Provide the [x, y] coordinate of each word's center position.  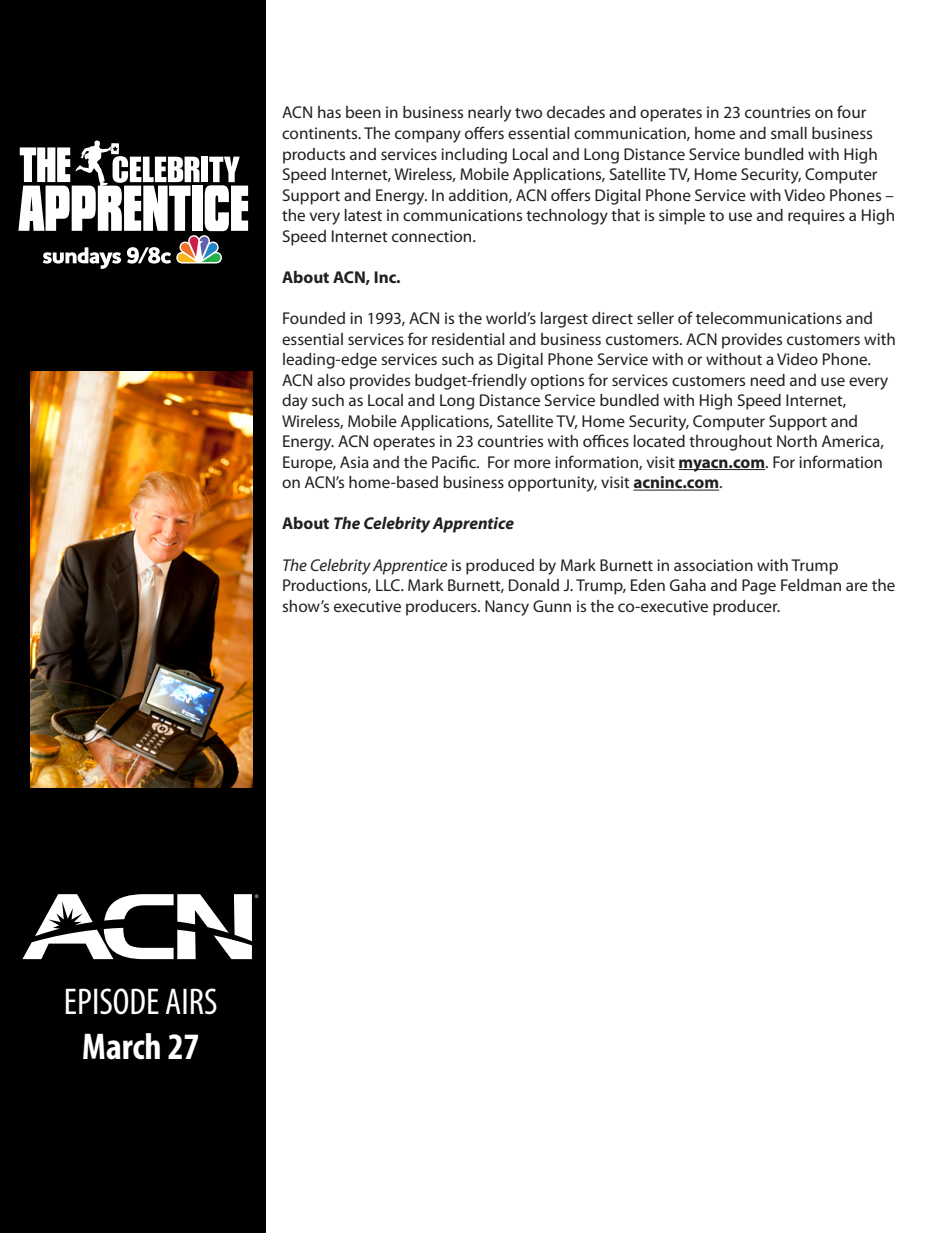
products [314, 156]
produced [500, 567]
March [121, 1046]
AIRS [191, 1001]
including [474, 156]
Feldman [811, 585]
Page [759, 587]
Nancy [507, 608]
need [767, 380]
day [295, 402]
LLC [389, 585]
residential [468, 339]
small [789, 133]
